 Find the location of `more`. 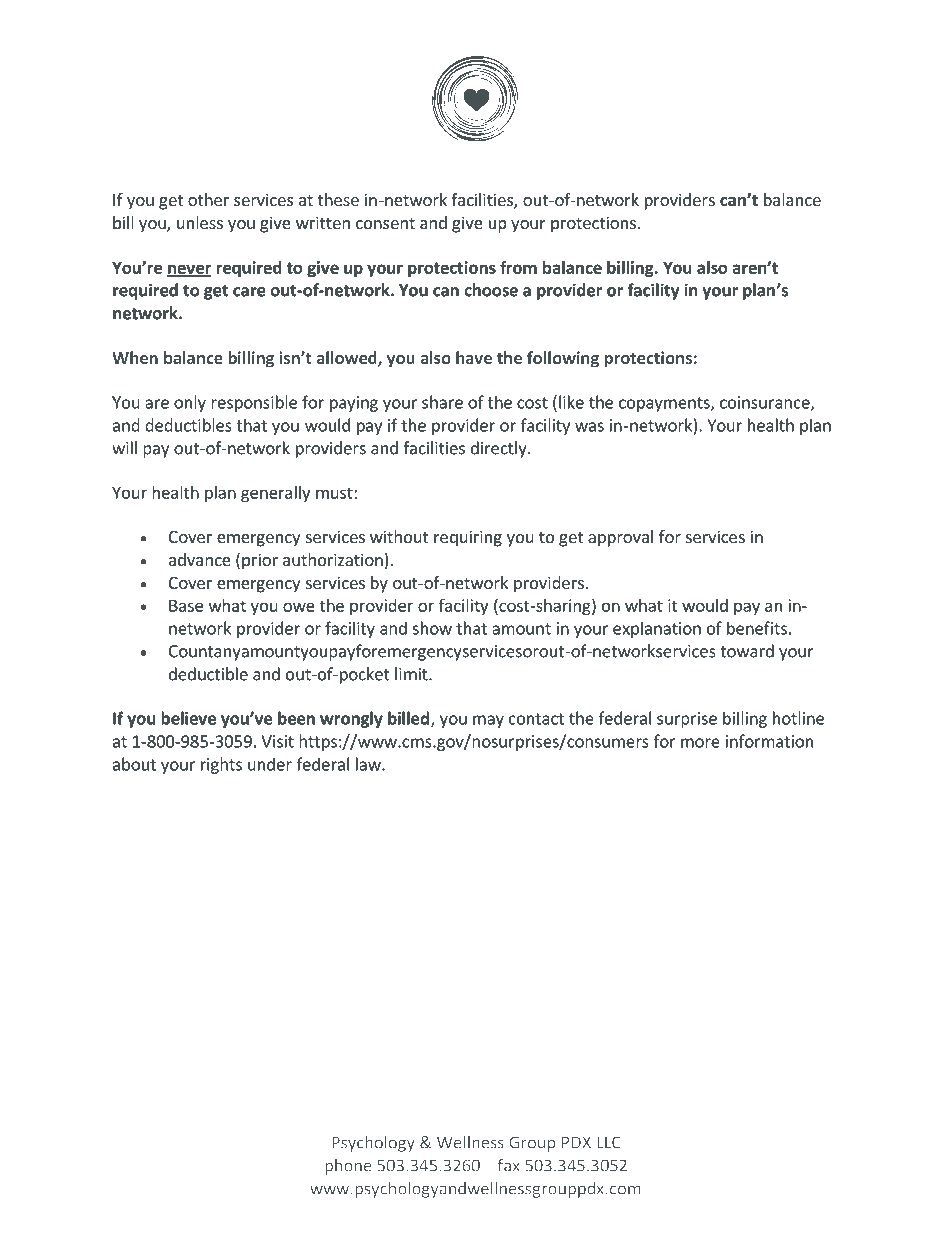

more is located at coordinates (700, 743).
